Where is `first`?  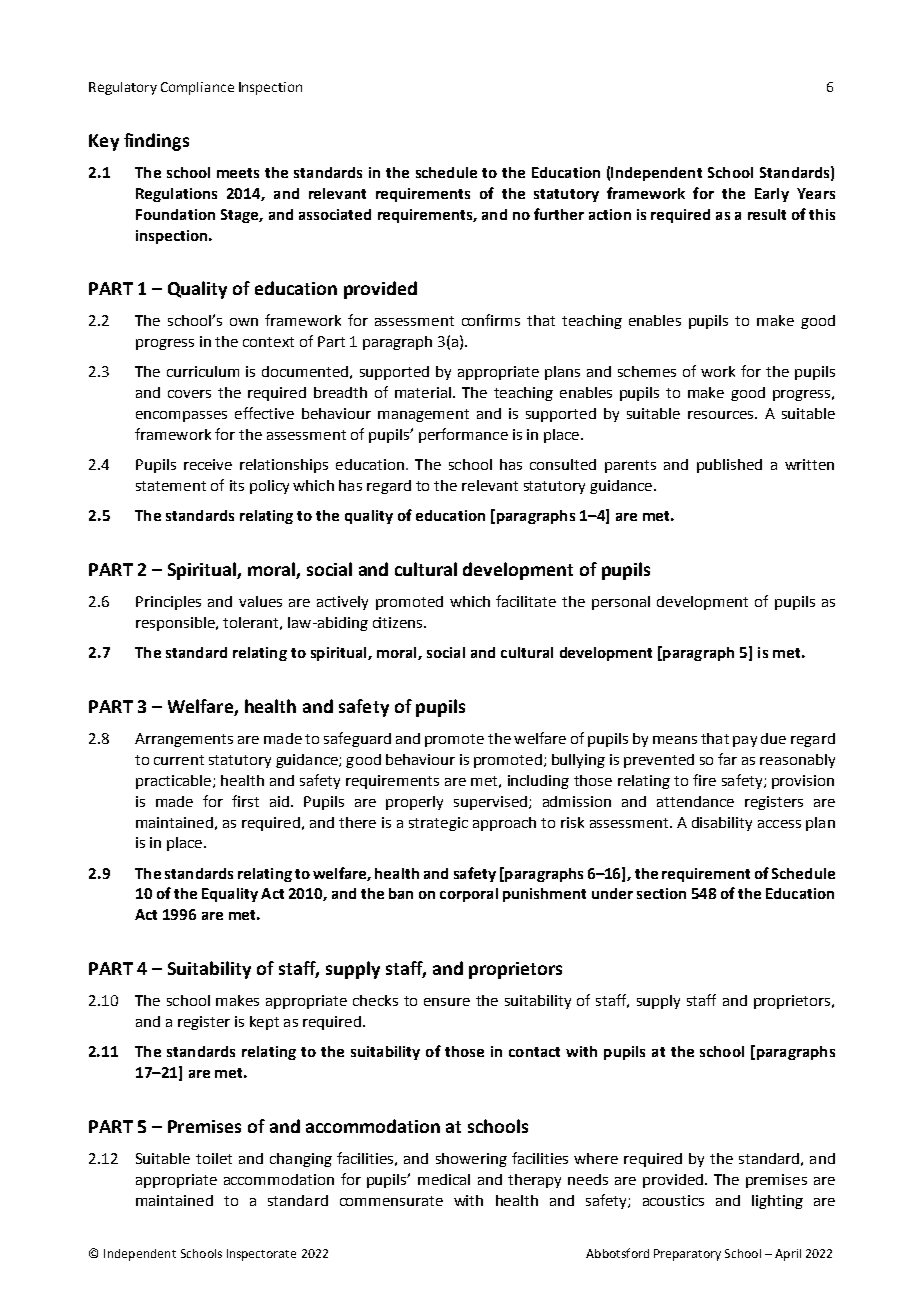
first is located at coordinates (245, 801).
